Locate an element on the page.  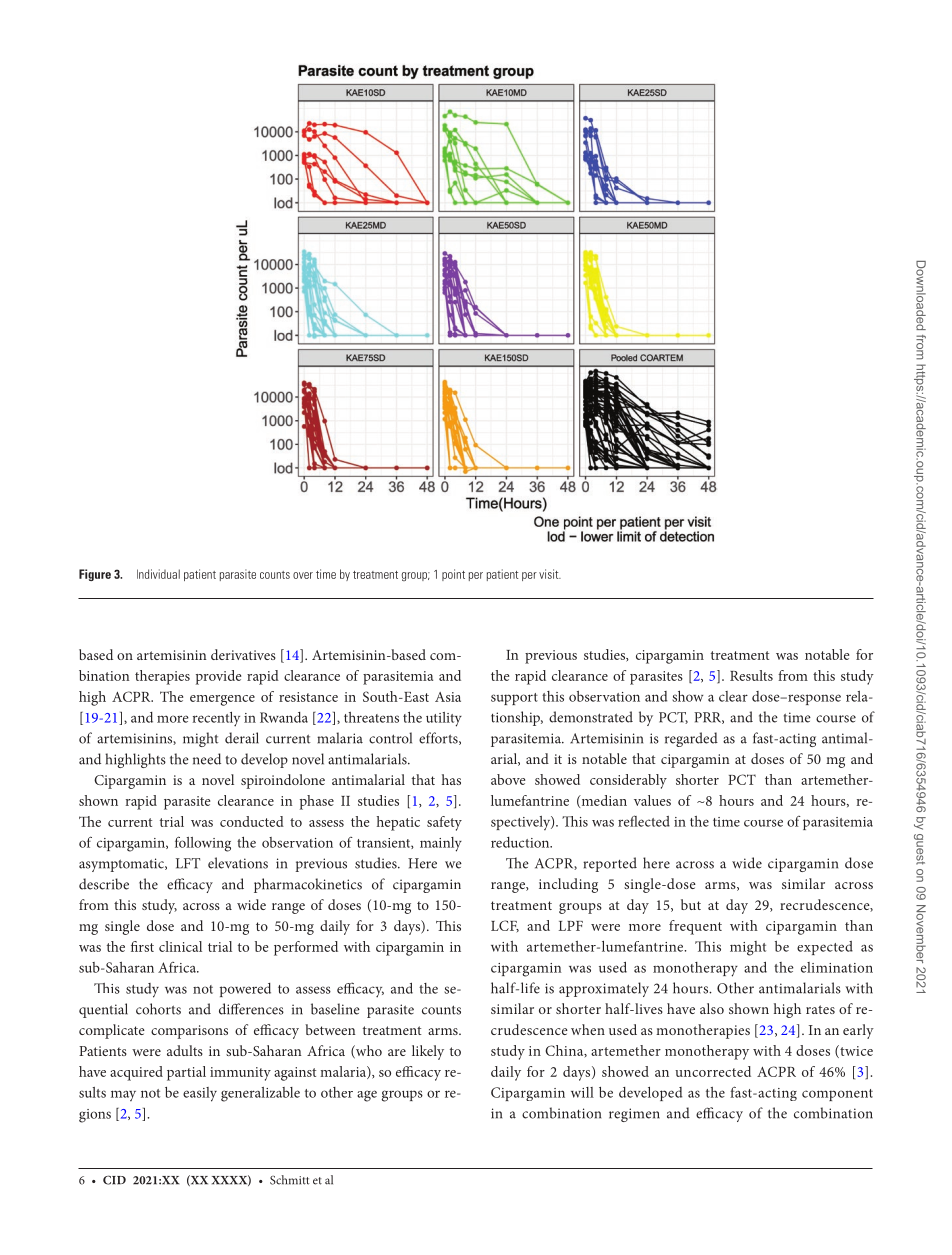
above is located at coordinates (508, 779).
